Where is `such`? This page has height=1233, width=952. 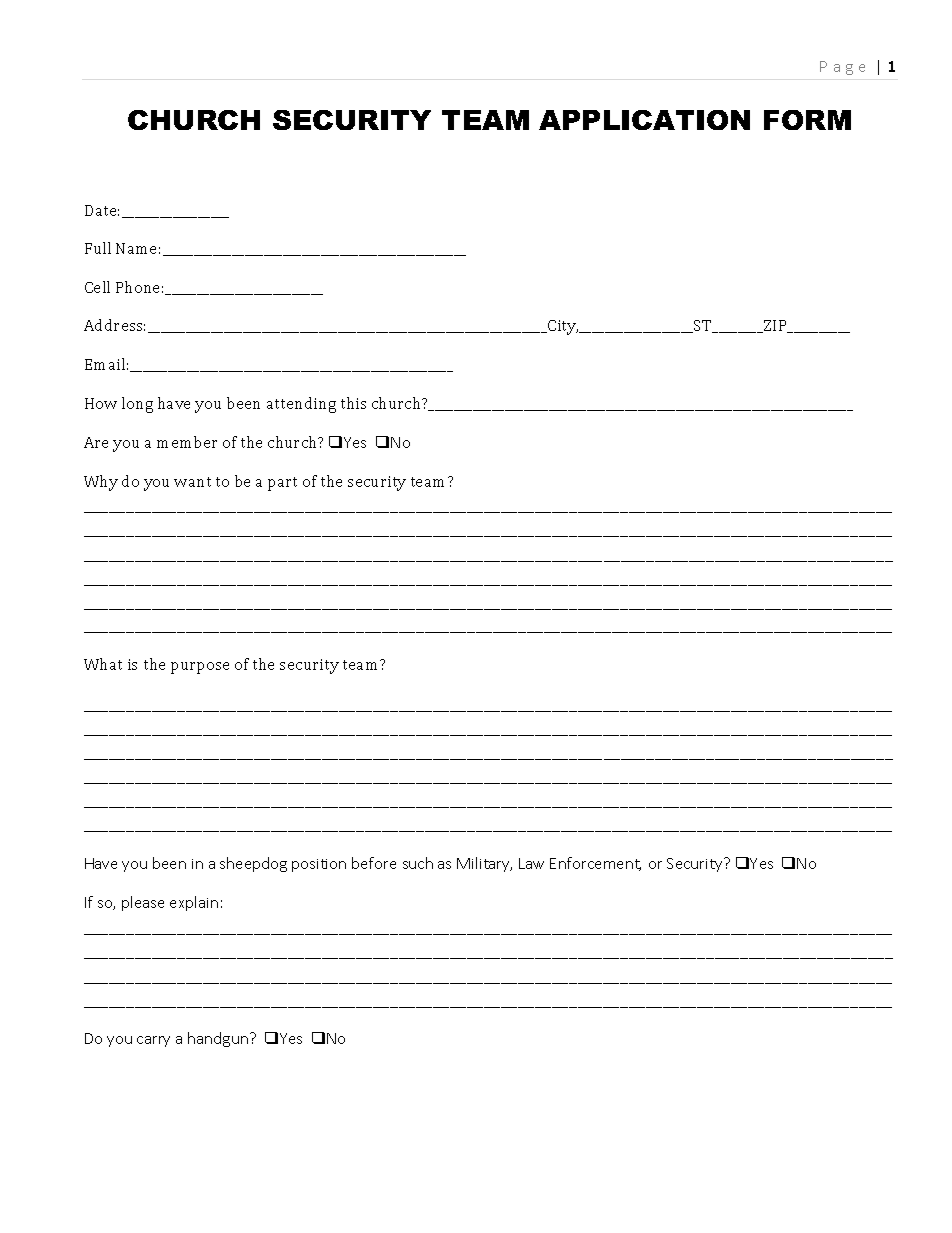 such is located at coordinates (418, 863).
